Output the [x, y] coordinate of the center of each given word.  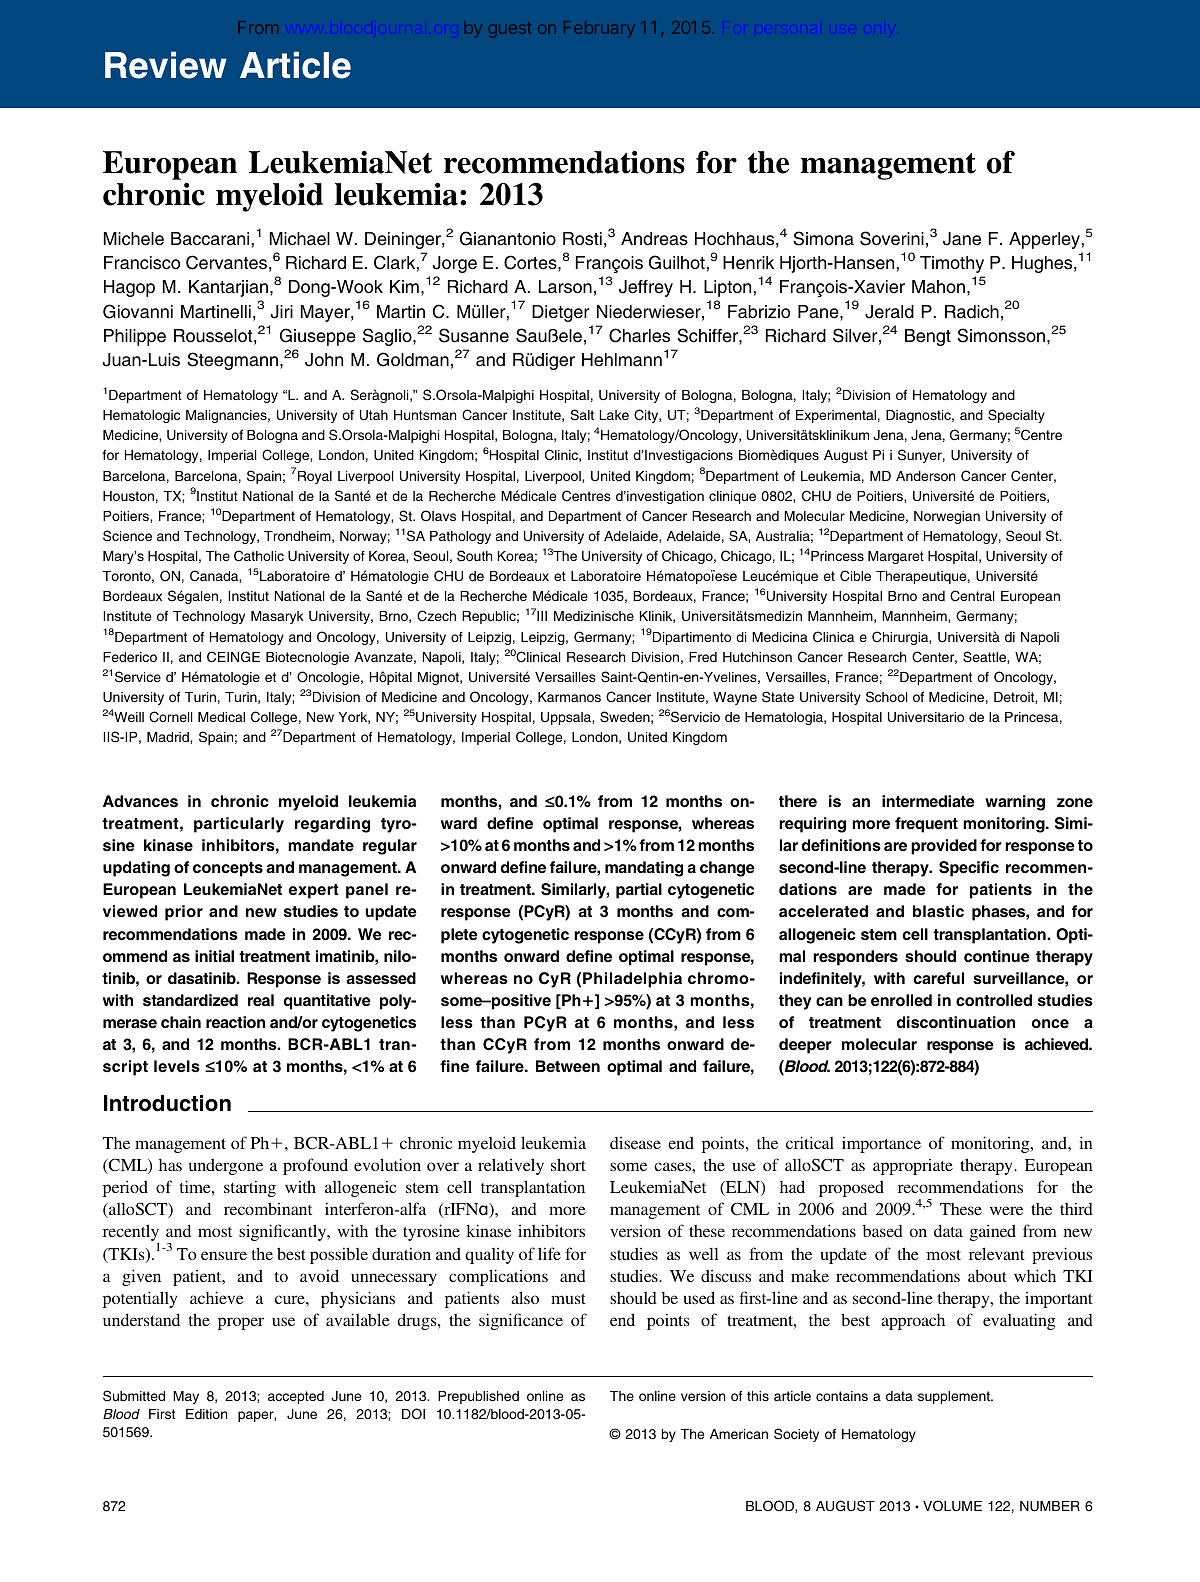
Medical [221, 717]
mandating [644, 869]
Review [166, 65]
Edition [206, 1414]
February [599, 29]
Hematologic [141, 416]
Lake [614, 415]
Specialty [1016, 416]
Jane [962, 239]
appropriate [913, 1166]
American [739, 1434]
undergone [226, 1166]
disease [635, 1143]
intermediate [928, 801]
